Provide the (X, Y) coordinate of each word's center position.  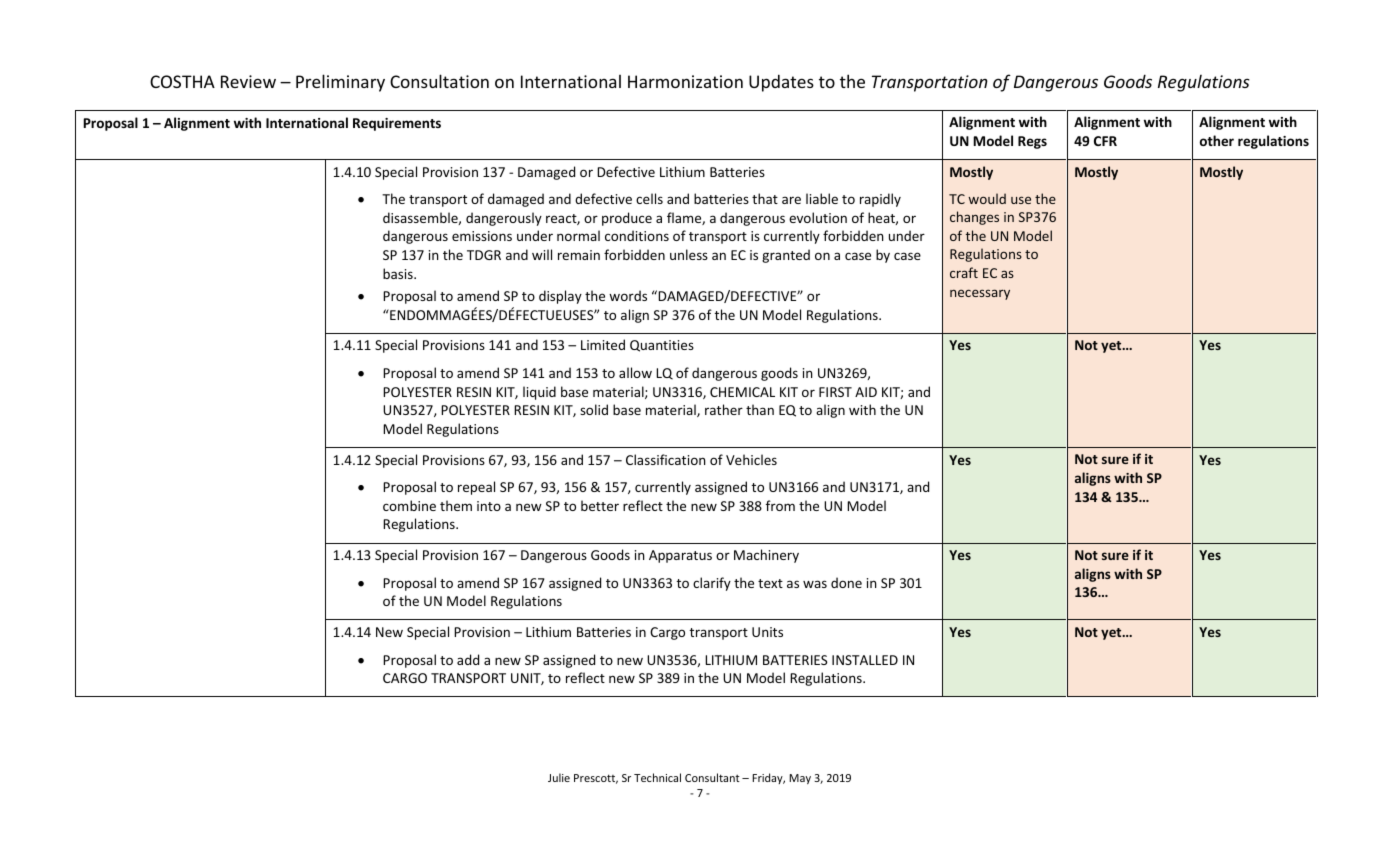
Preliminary (340, 83)
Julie (559, 777)
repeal (476, 488)
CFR (1105, 141)
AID (866, 392)
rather (724, 409)
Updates (781, 83)
